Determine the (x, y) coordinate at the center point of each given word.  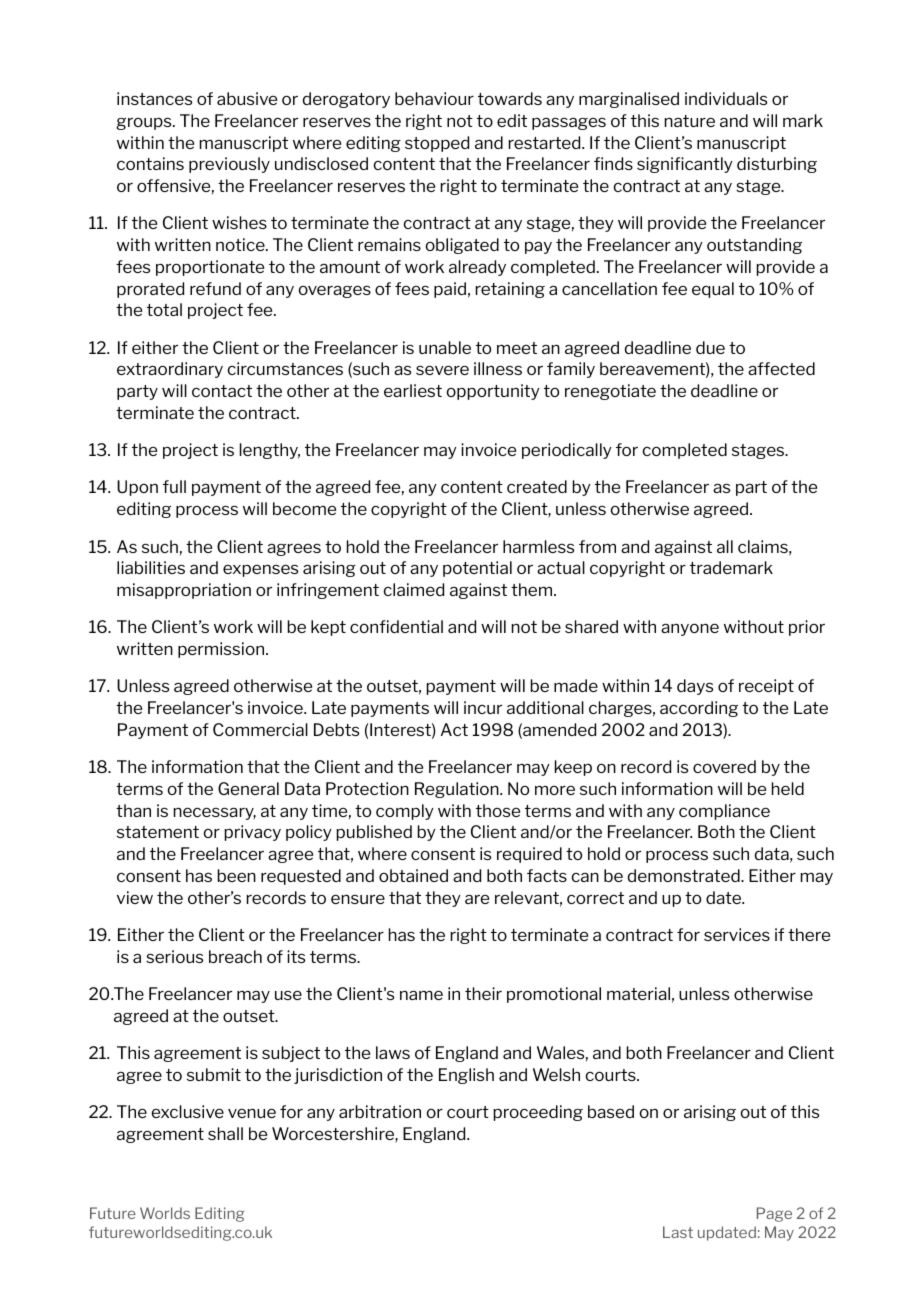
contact (222, 391)
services (737, 934)
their (483, 993)
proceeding (538, 1113)
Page (774, 1214)
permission (222, 650)
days (695, 687)
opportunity (493, 392)
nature (690, 121)
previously (229, 165)
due (710, 347)
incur (483, 707)
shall (225, 1133)
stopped (437, 144)
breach (235, 956)
